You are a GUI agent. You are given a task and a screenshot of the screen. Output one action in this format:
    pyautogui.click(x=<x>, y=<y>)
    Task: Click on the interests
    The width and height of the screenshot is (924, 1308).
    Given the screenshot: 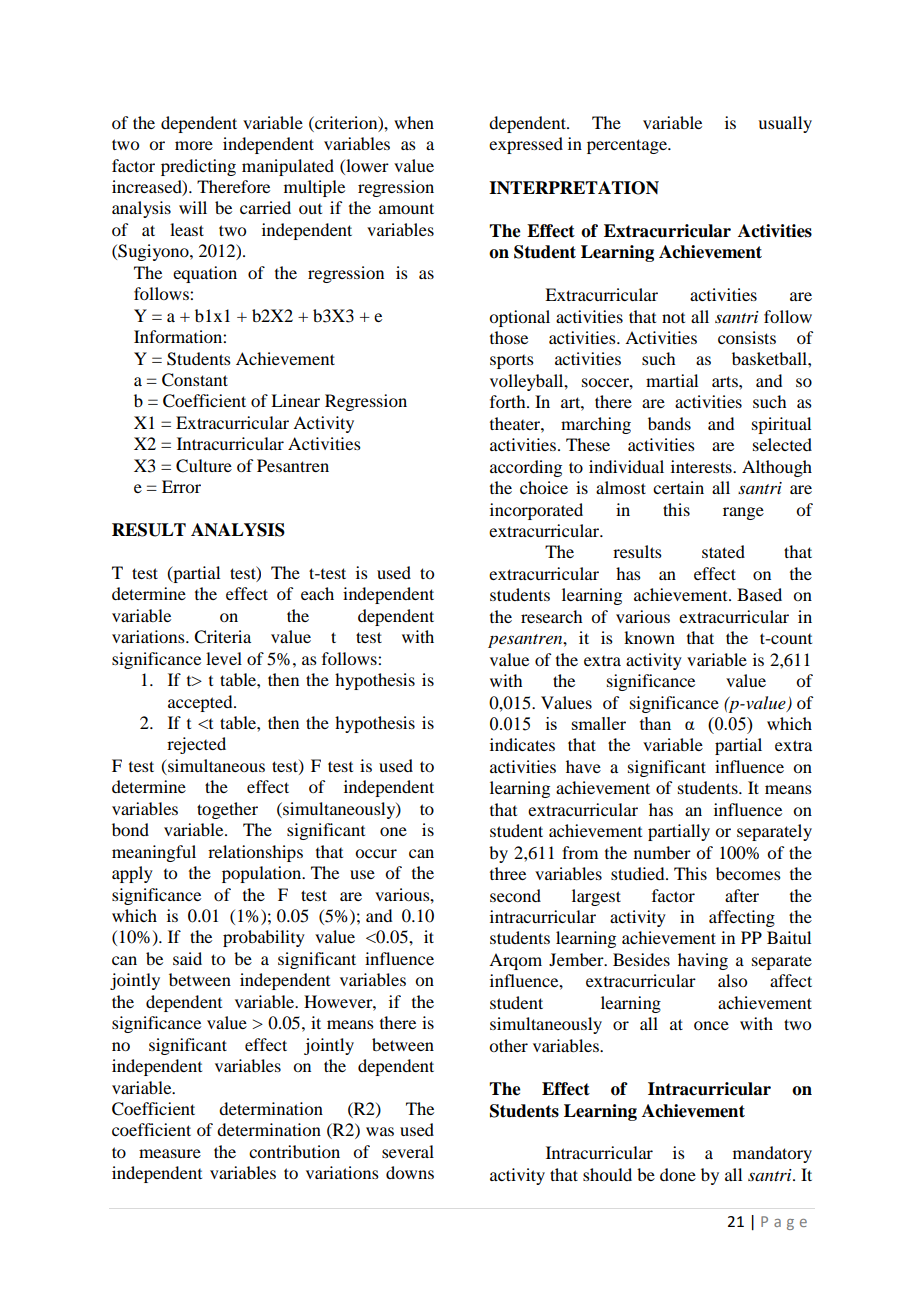 What is the action you would take?
    pyautogui.click(x=702, y=466)
